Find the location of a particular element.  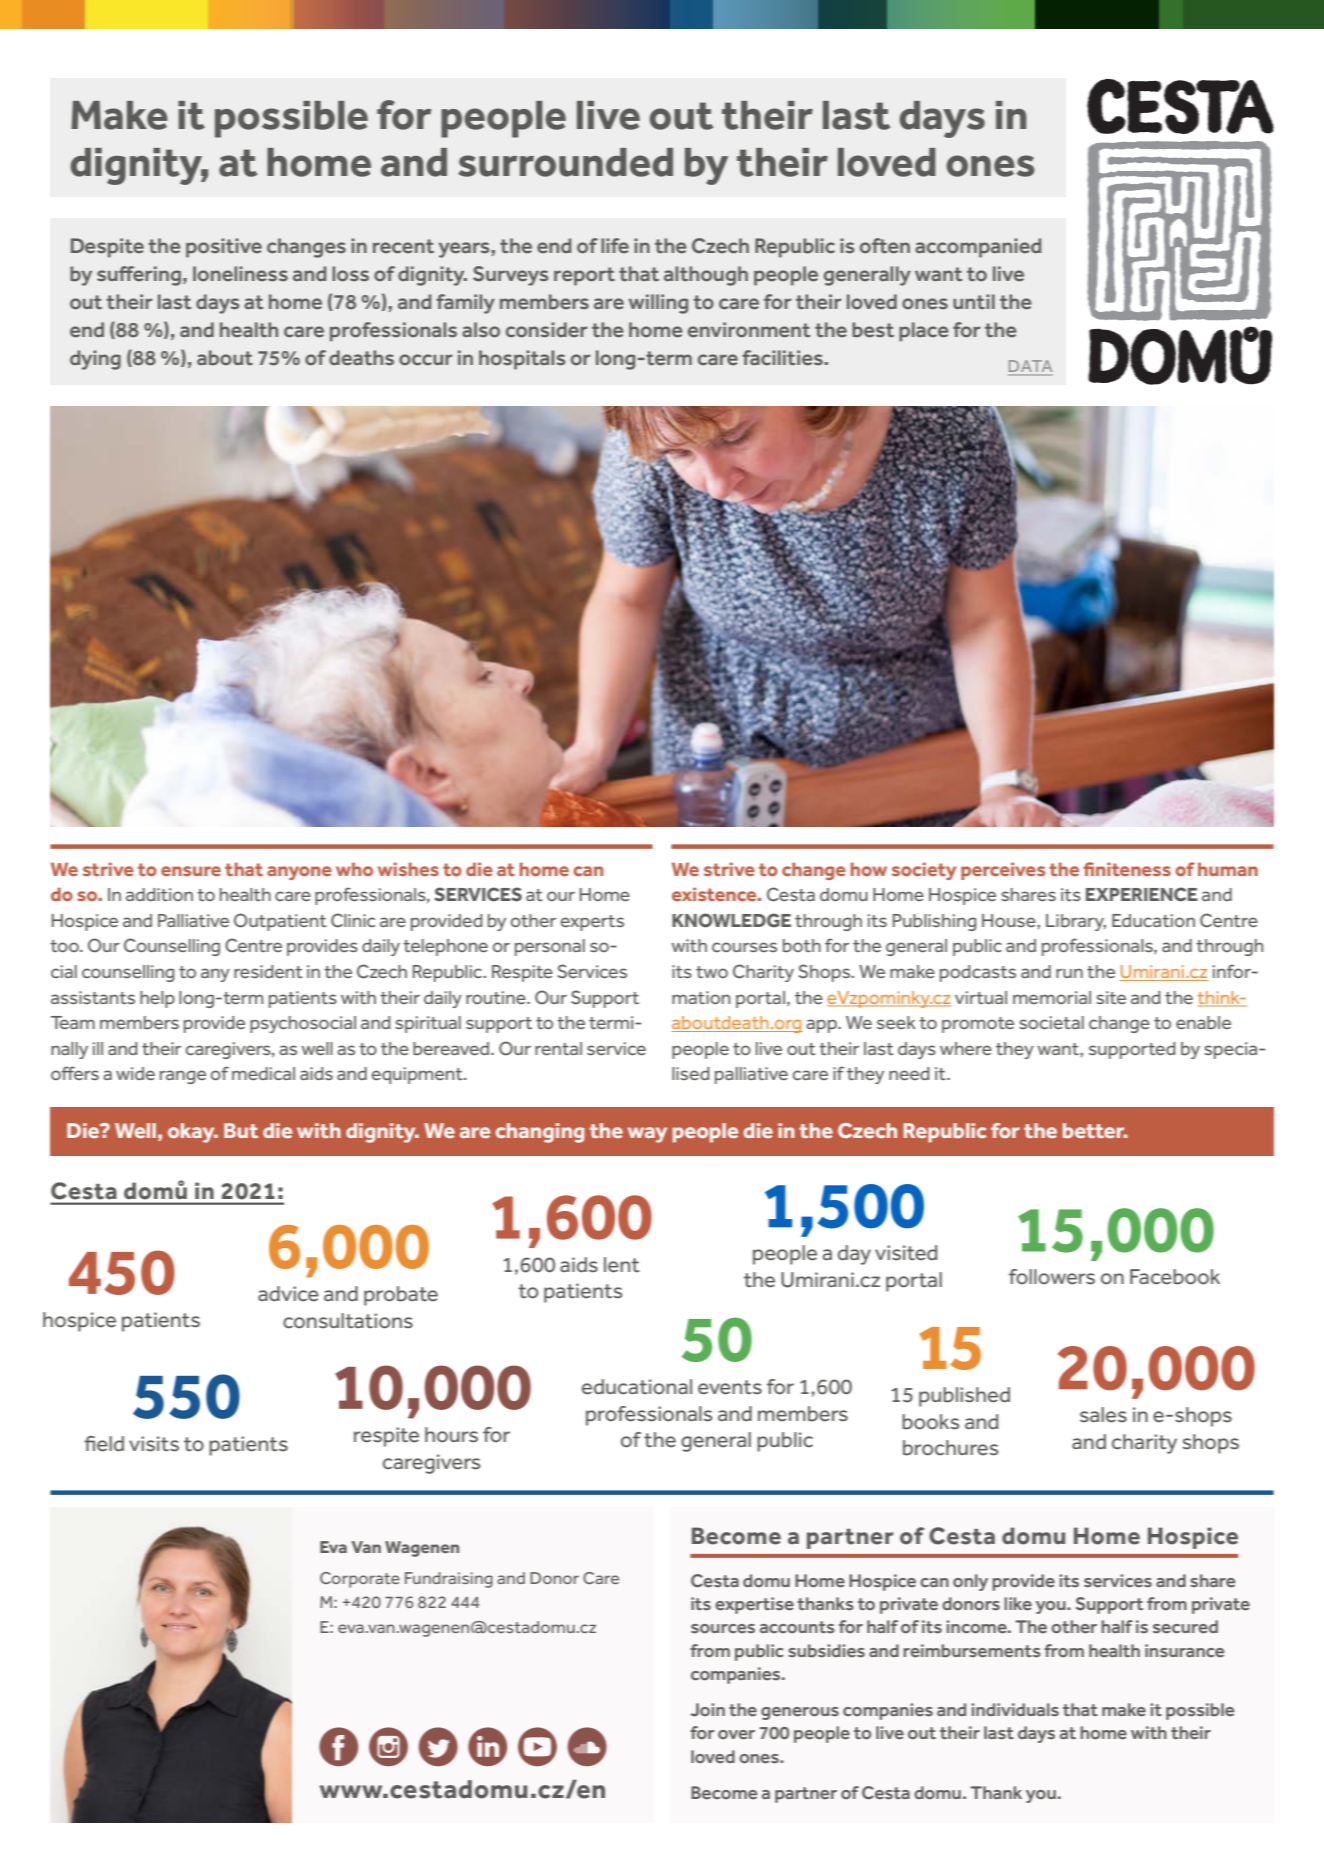

advice is located at coordinates (288, 1294).
